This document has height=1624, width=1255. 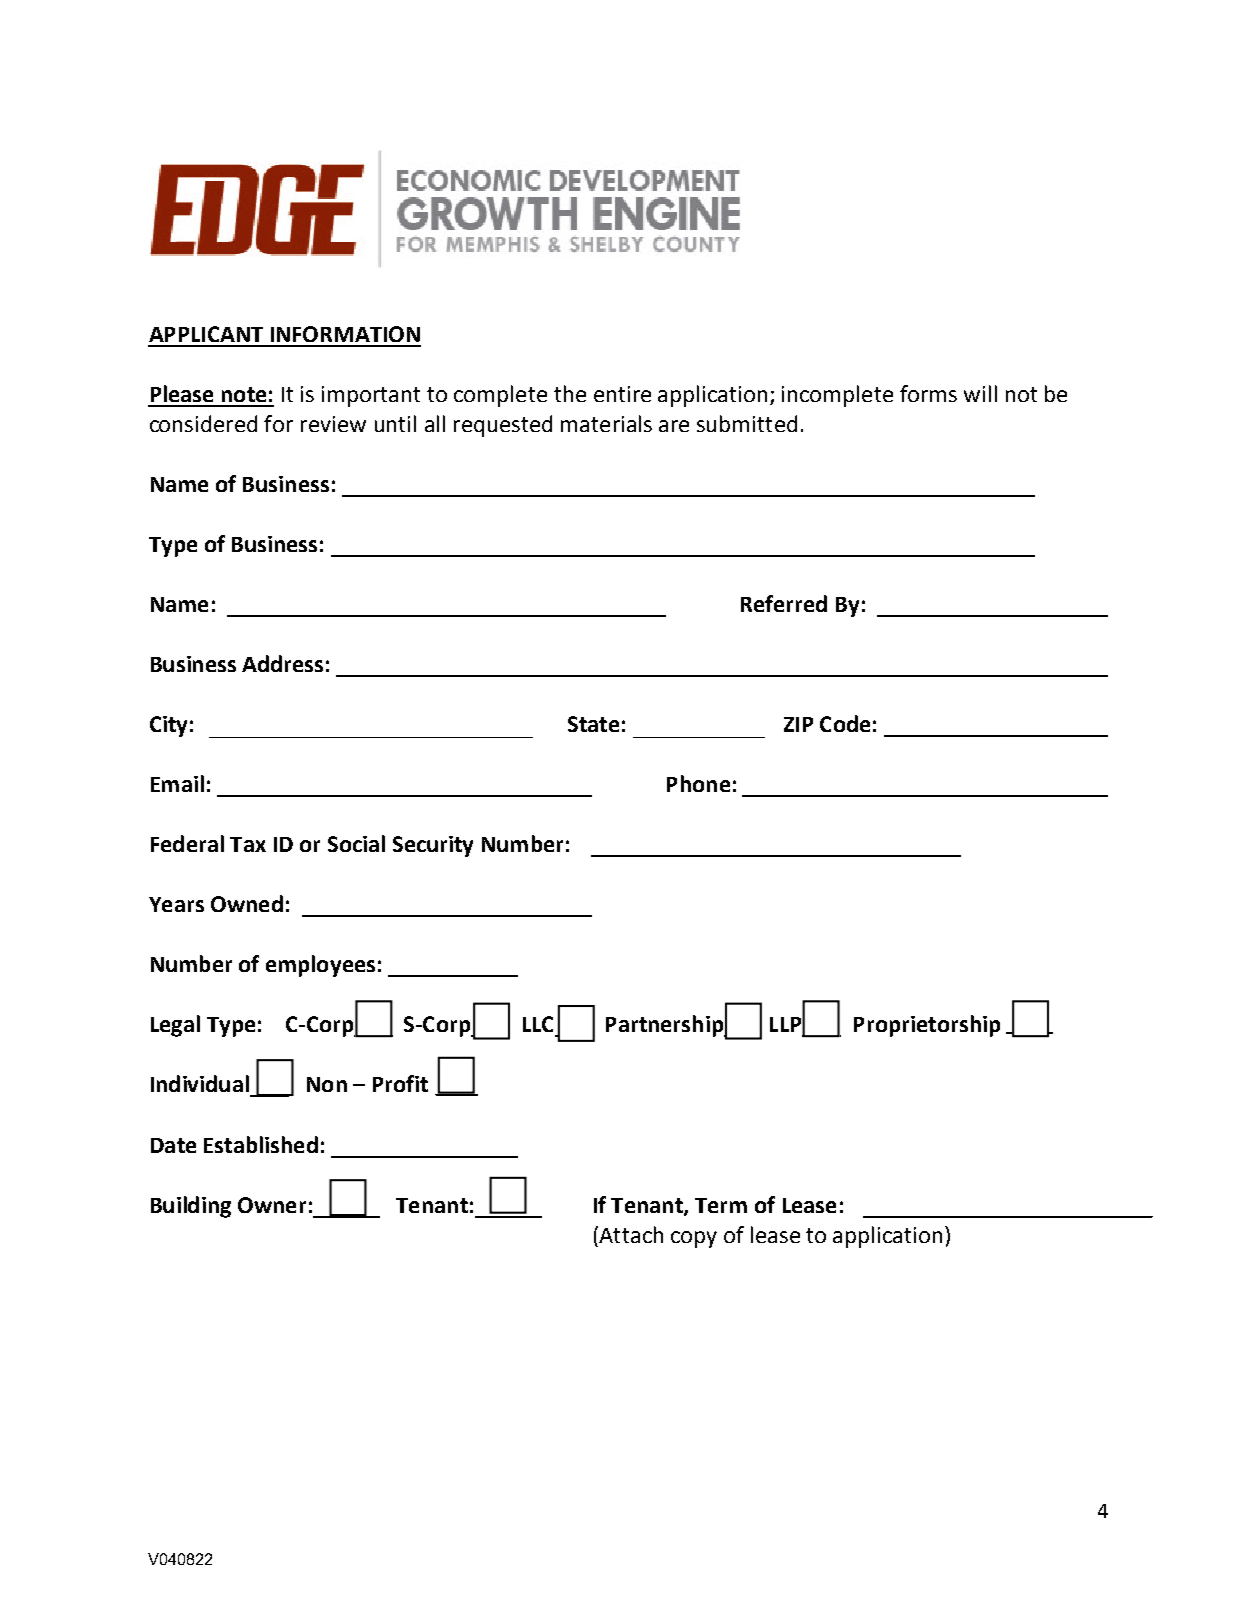 I want to click on Term, so click(x=721, y=1205).
